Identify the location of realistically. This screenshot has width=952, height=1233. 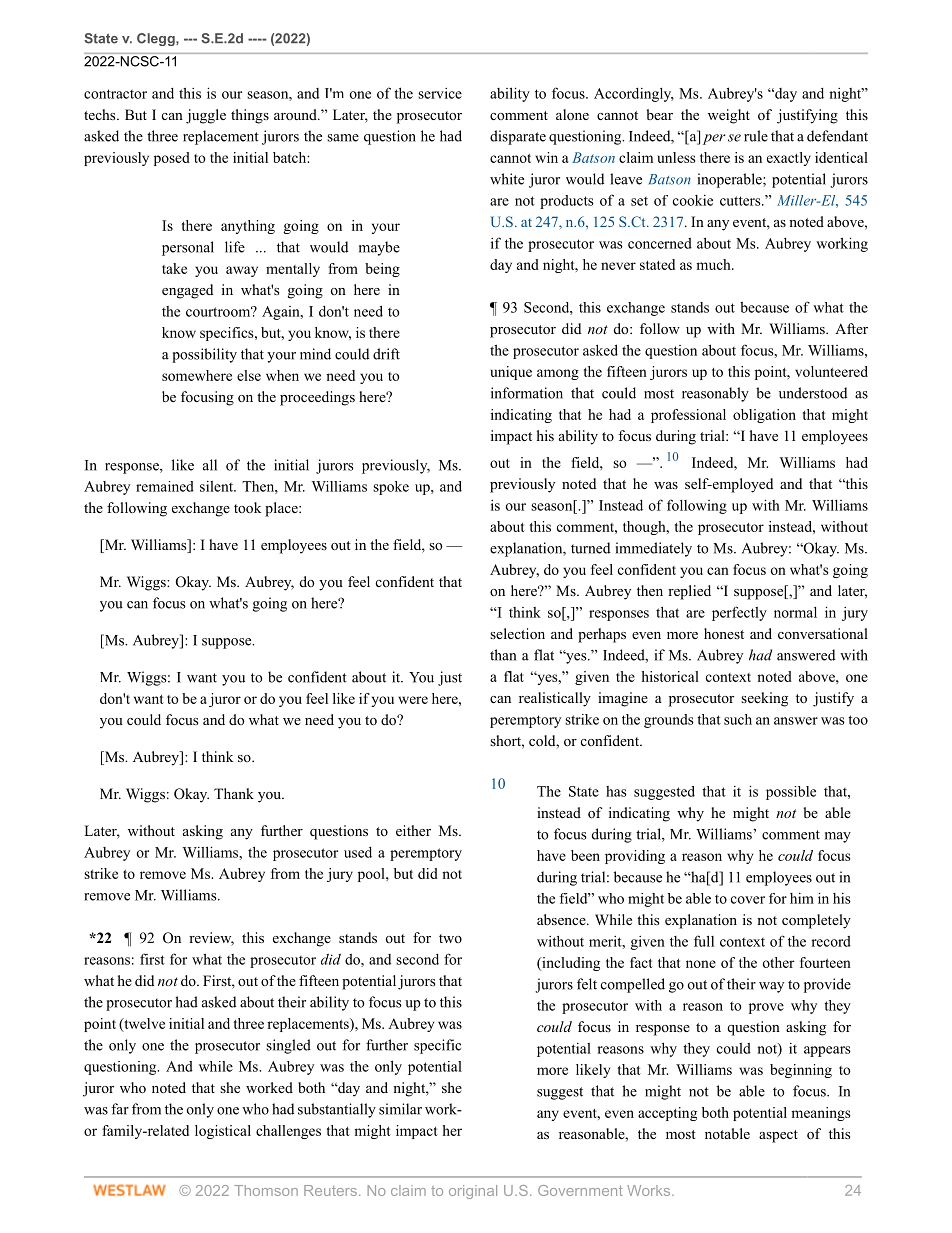
(555, 699).
